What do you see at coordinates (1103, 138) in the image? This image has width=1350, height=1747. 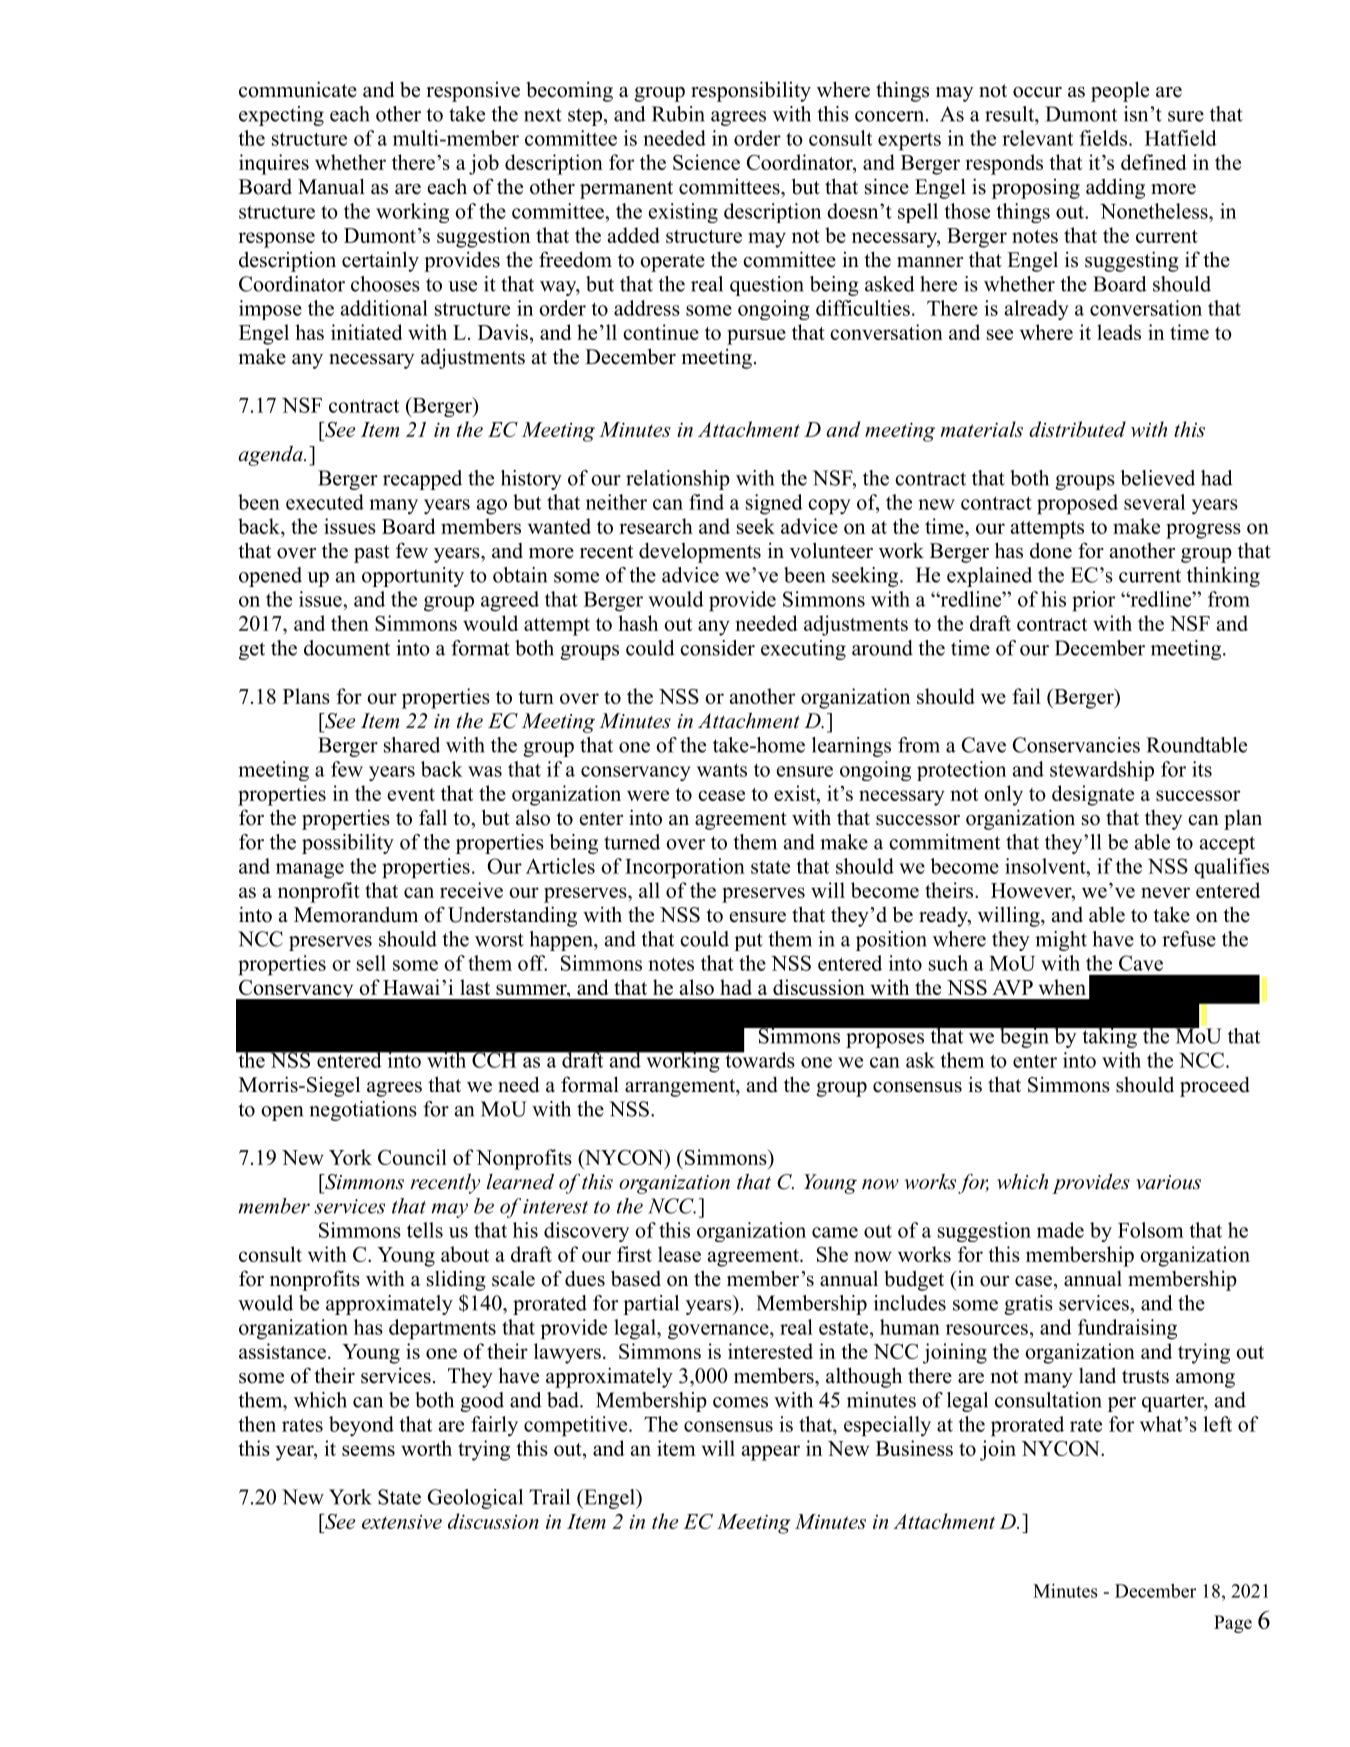 I see `fields` at bounding box center [1103, 138].
